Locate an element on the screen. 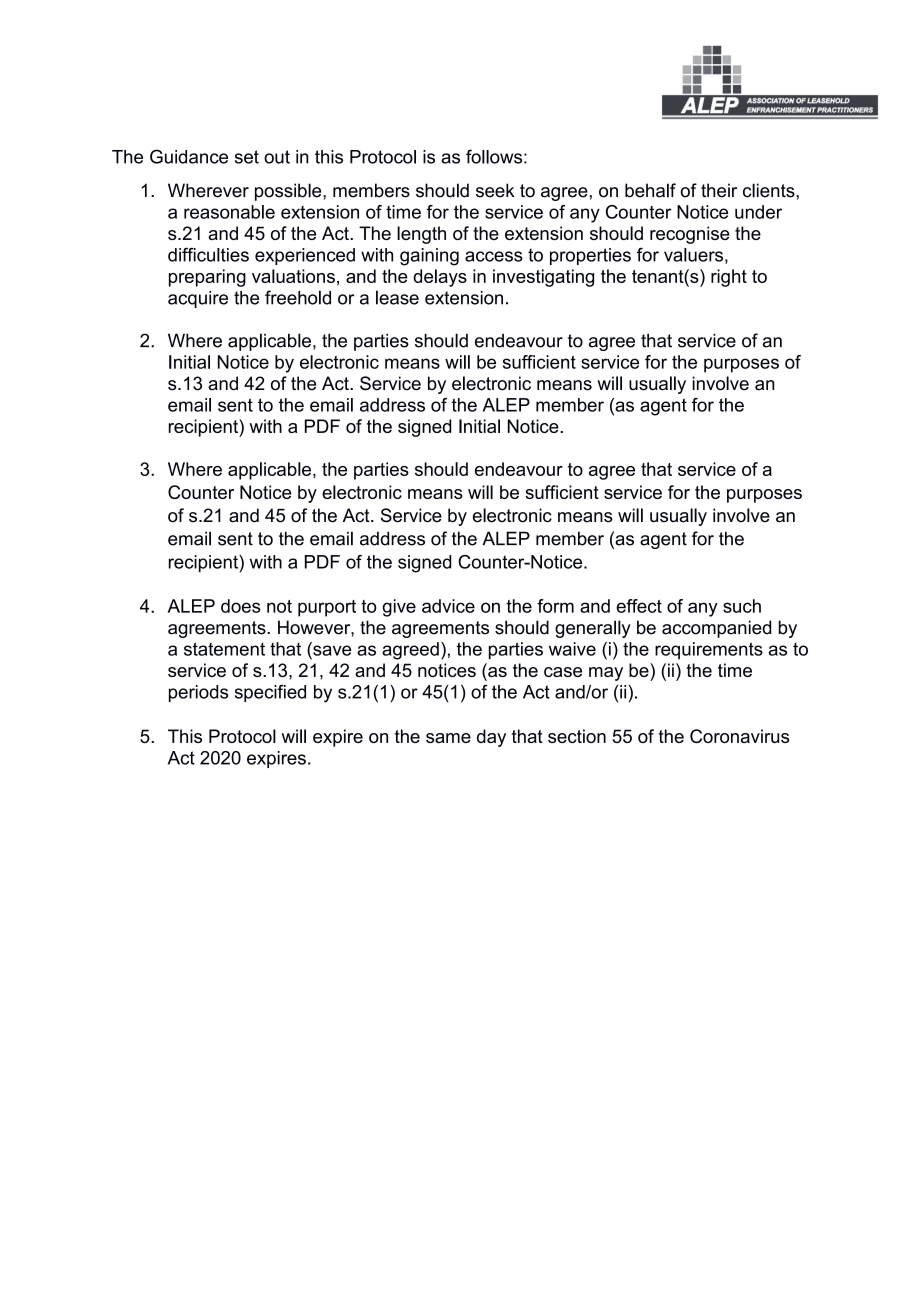  day is located at coordinates (491, 738).
